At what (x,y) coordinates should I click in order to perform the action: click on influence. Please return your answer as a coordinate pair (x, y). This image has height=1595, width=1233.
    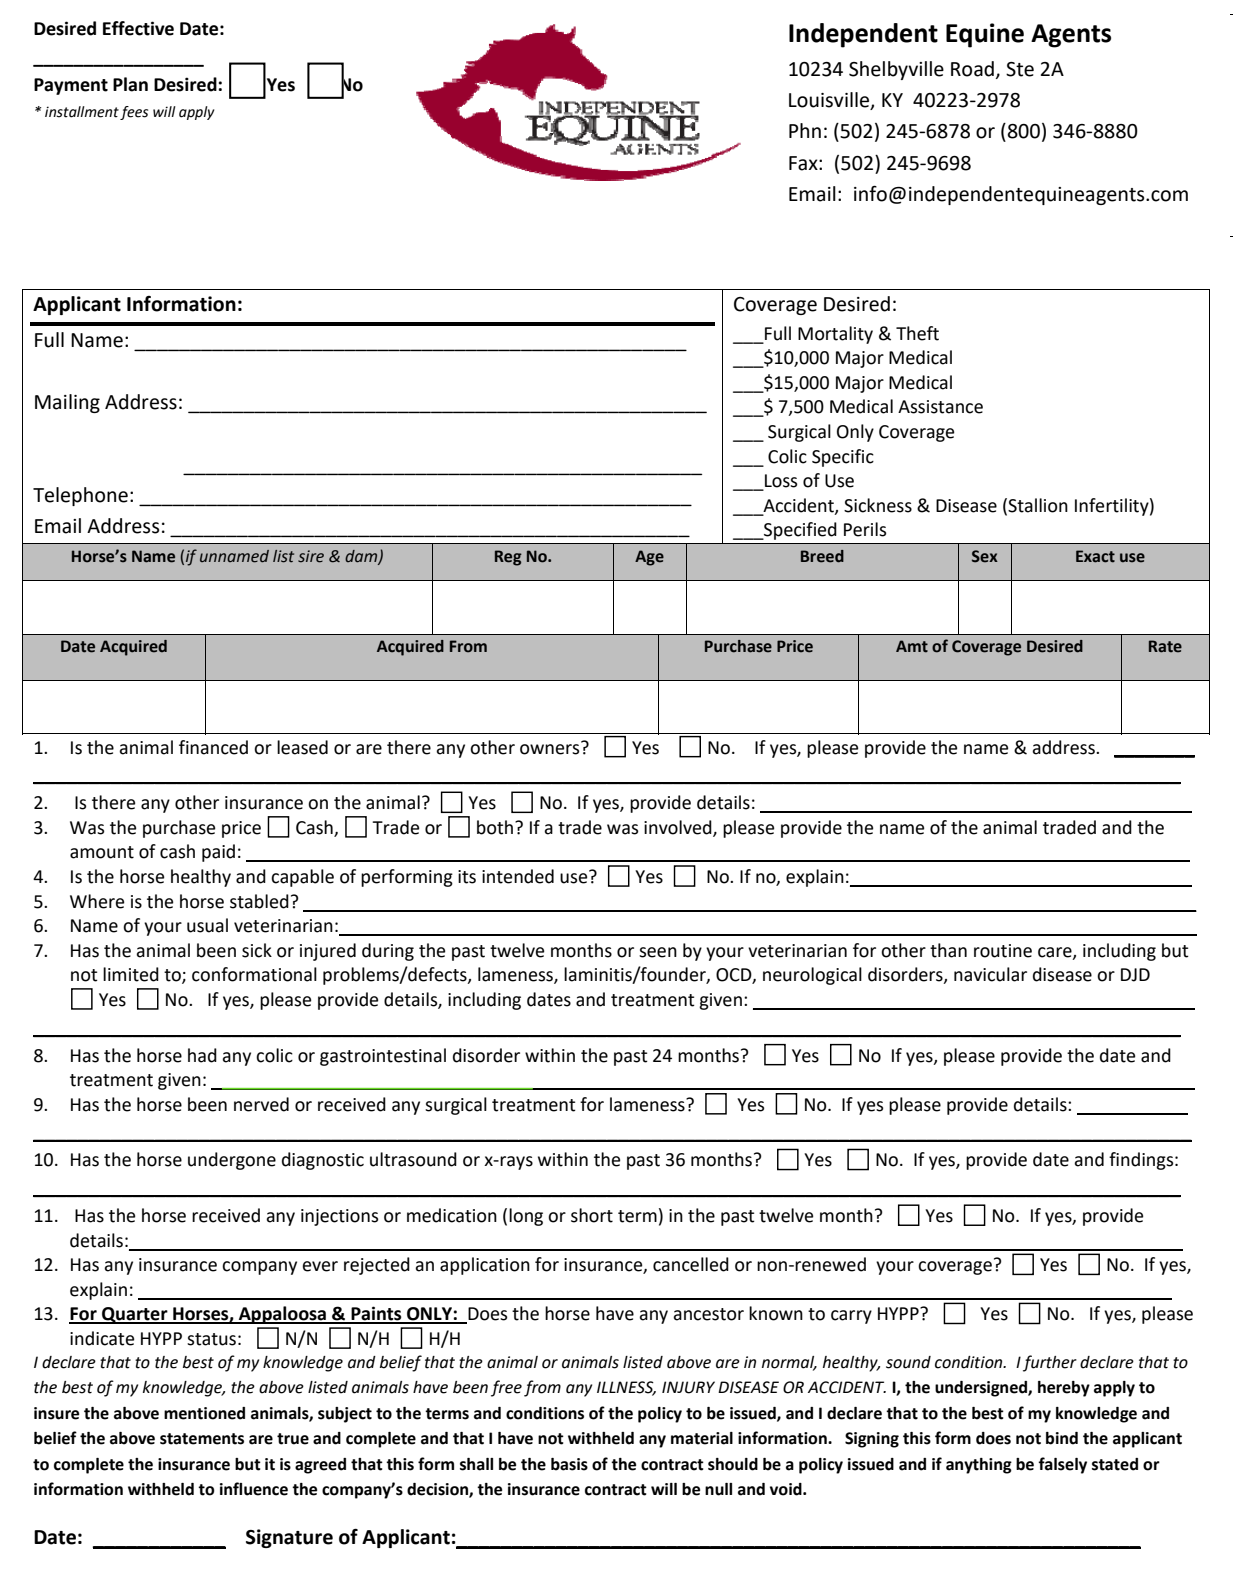
    Looking at the image, I should click on (254, 1489).
